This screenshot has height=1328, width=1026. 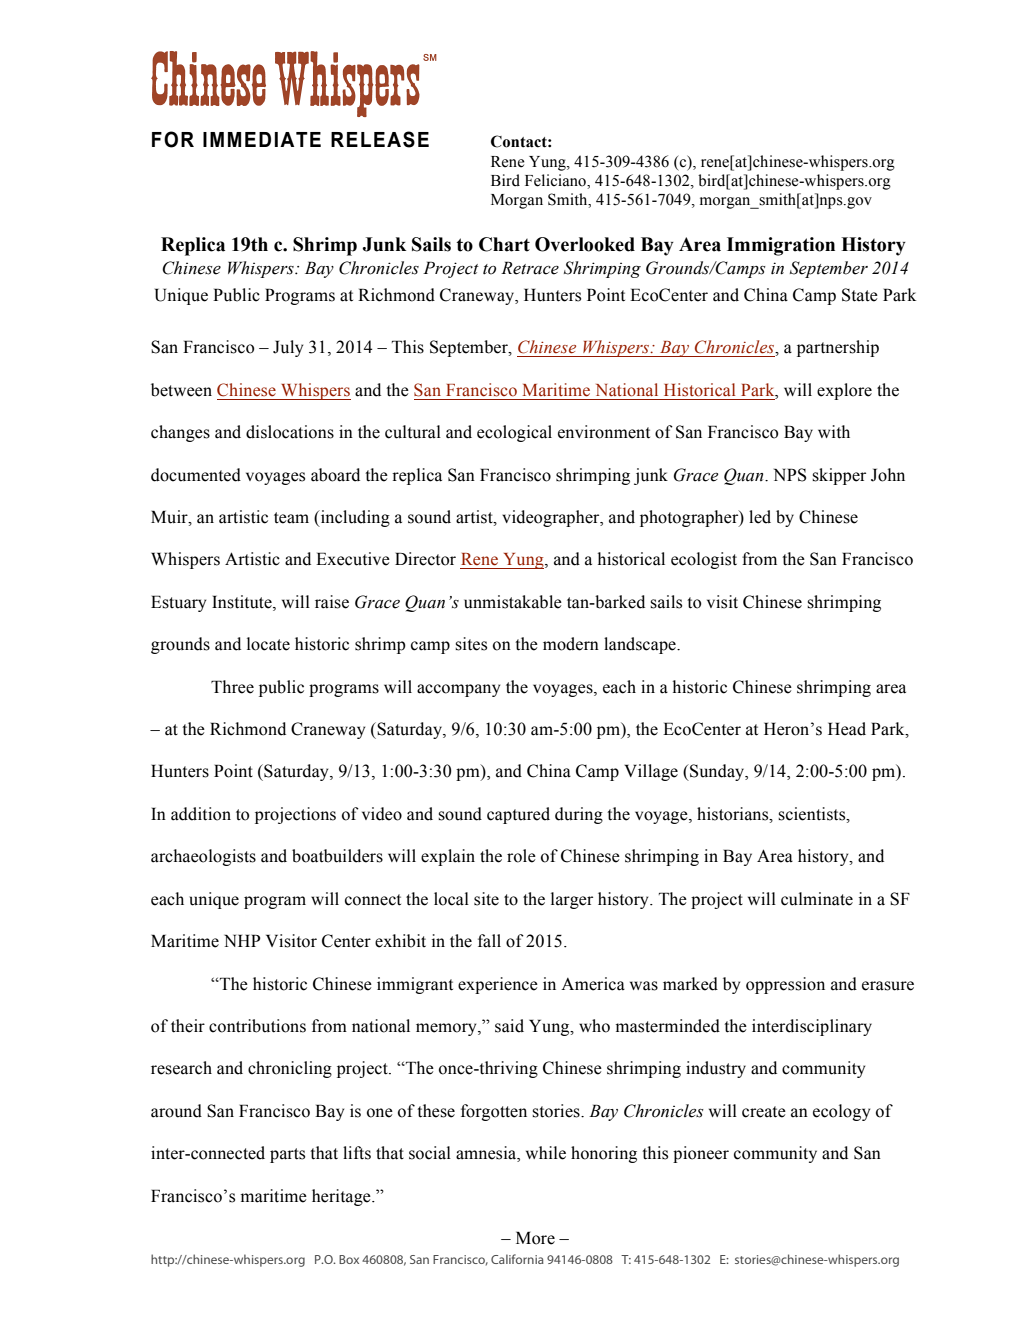 I want to click on Immigration, so click(x=781, y=246).
